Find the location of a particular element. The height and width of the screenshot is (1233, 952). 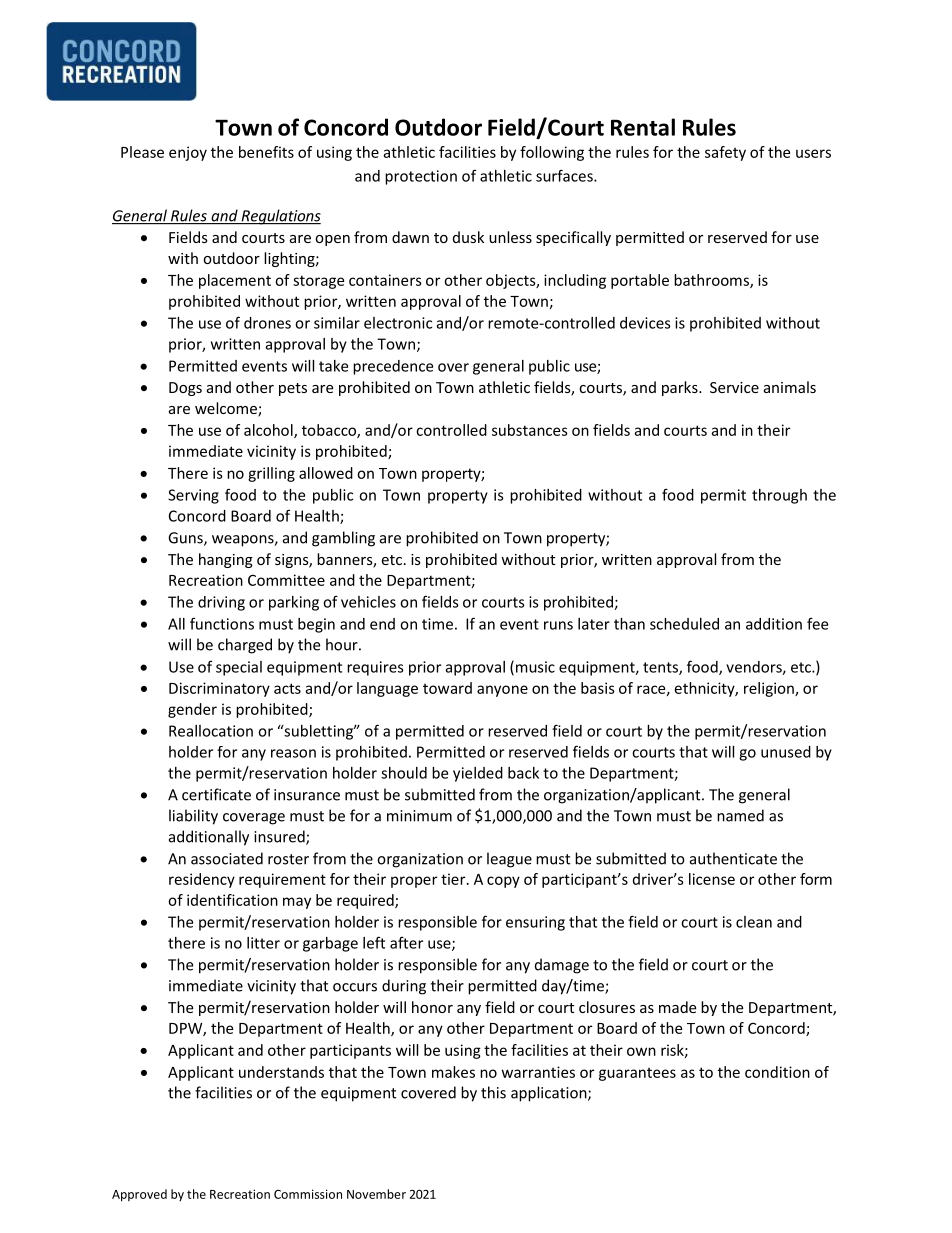

protection is located at coordinates (421, 177).
